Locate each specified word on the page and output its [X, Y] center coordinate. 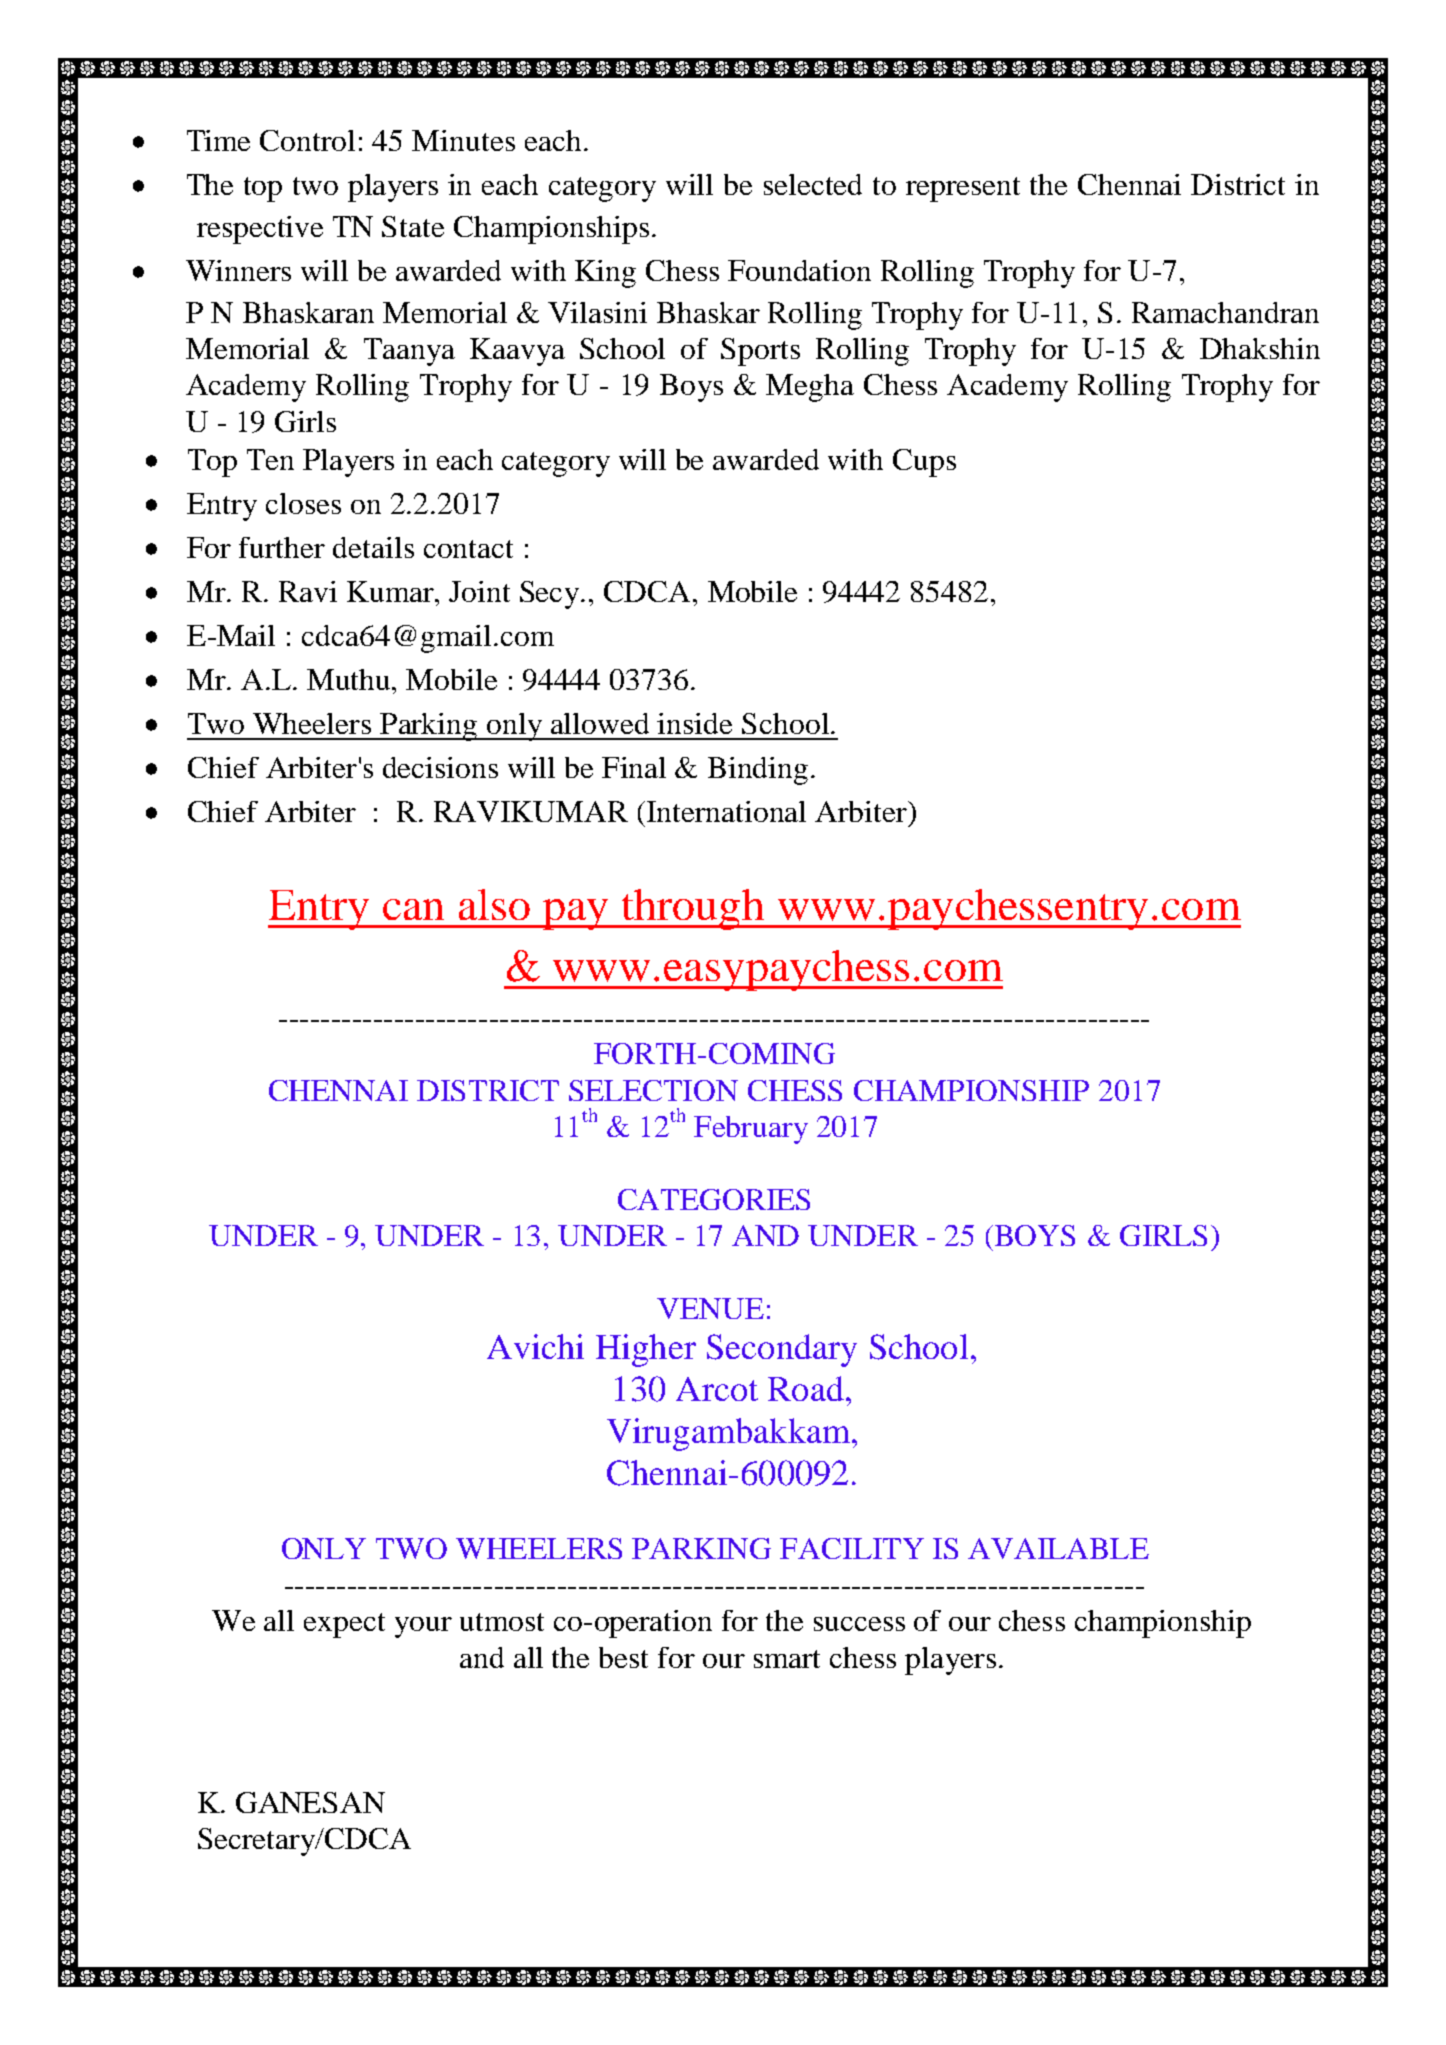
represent [963, 189]
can [413, 909]
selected [813, 184]
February [751, 1130]
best [623, 1657]
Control [307, 140]
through [692, 909]
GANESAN [310, 1802]
